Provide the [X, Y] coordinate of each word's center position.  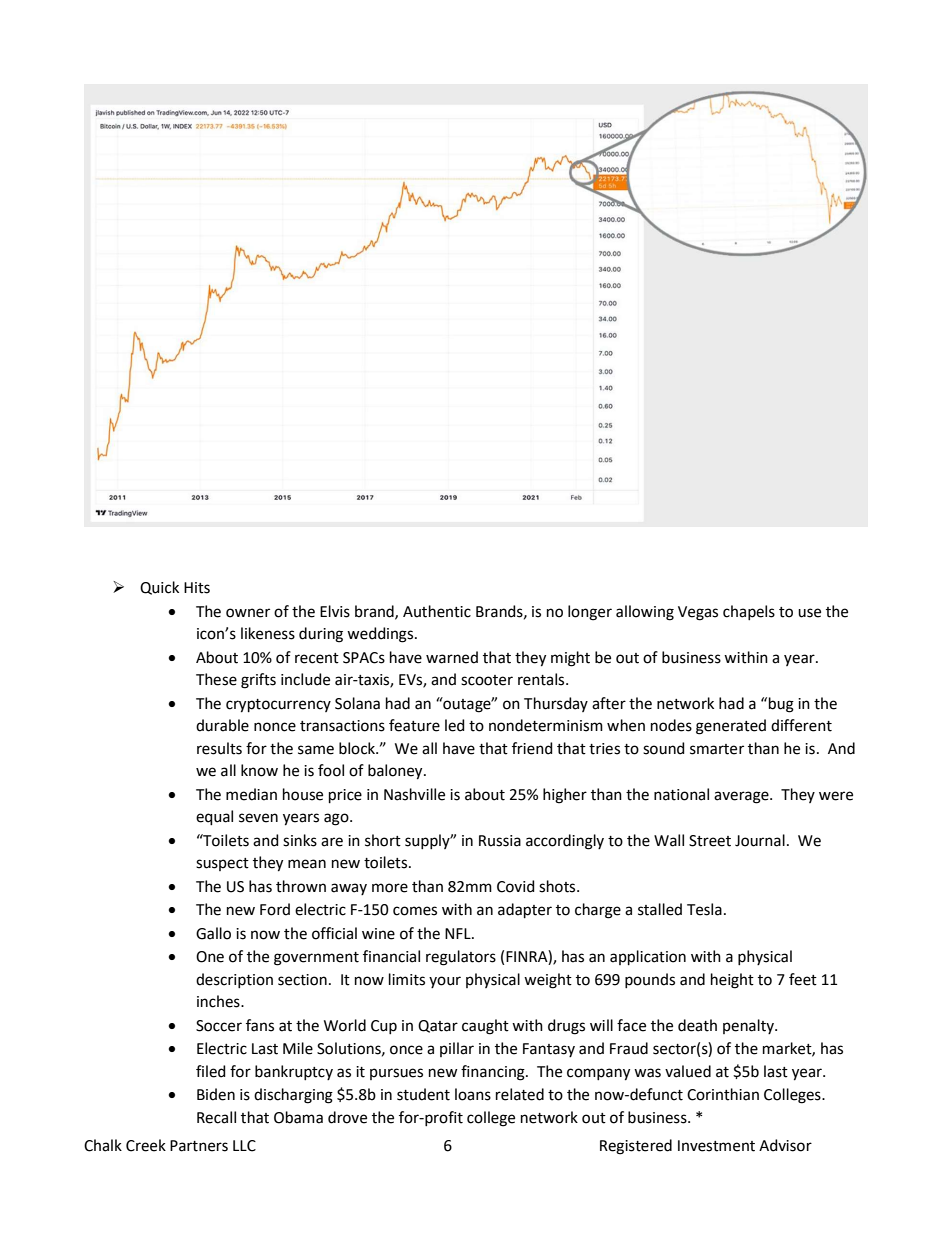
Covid [516, 886]
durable [222, 725]
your [445, 982]
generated [731, 727]
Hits [197, 588]
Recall [216, 1117]
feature [414, 725]
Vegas [698, 613]
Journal [760, 840]
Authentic [437, 611]
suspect [222, 864]
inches [219, 1001]
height [732, 981]
